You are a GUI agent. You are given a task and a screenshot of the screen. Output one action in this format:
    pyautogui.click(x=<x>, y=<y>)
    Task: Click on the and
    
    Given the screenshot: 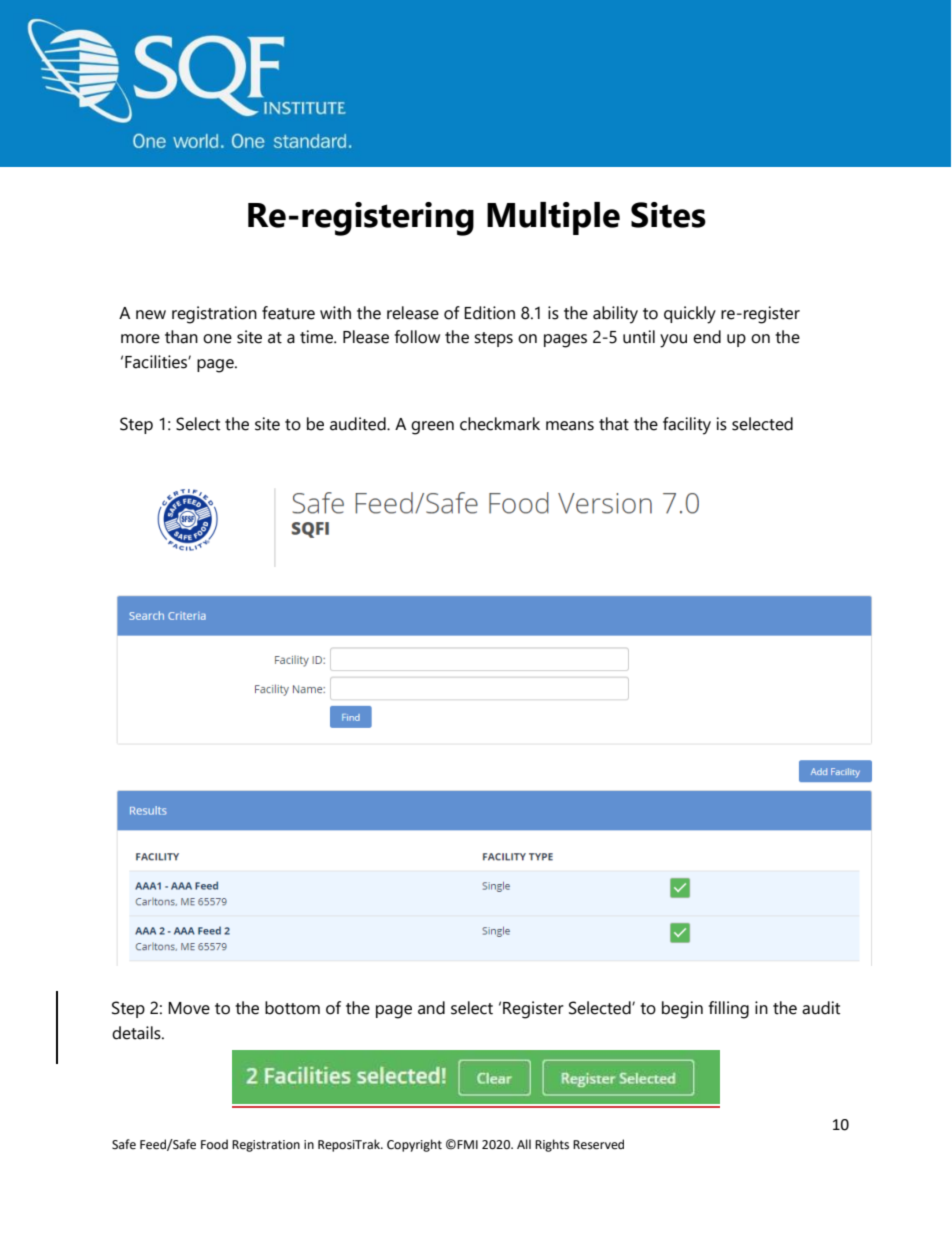 What is the action you would take?
    pyautogui.click(x=431, y=1008)
